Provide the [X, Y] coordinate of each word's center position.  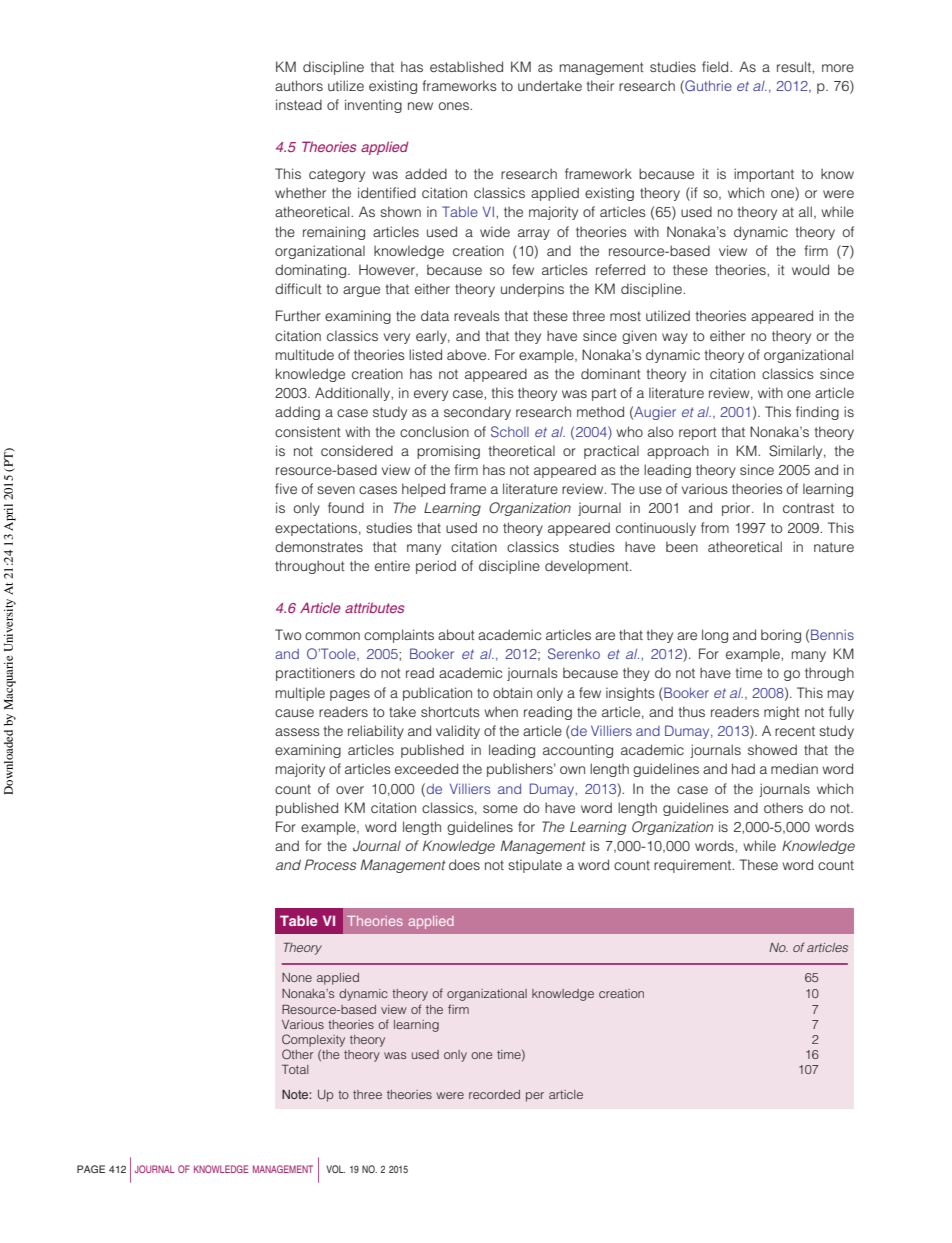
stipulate [535, 866]
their [600, 85]
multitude [305, 354]
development [588, 567]
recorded [494, 1094]
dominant [611, 373]
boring [781, 636]
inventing [373, 106]
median [794, 768]
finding [817, 413]
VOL [335, 1169]
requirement [694, 866]
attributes [374, 607]
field [716, 66]
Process [330, 864]
